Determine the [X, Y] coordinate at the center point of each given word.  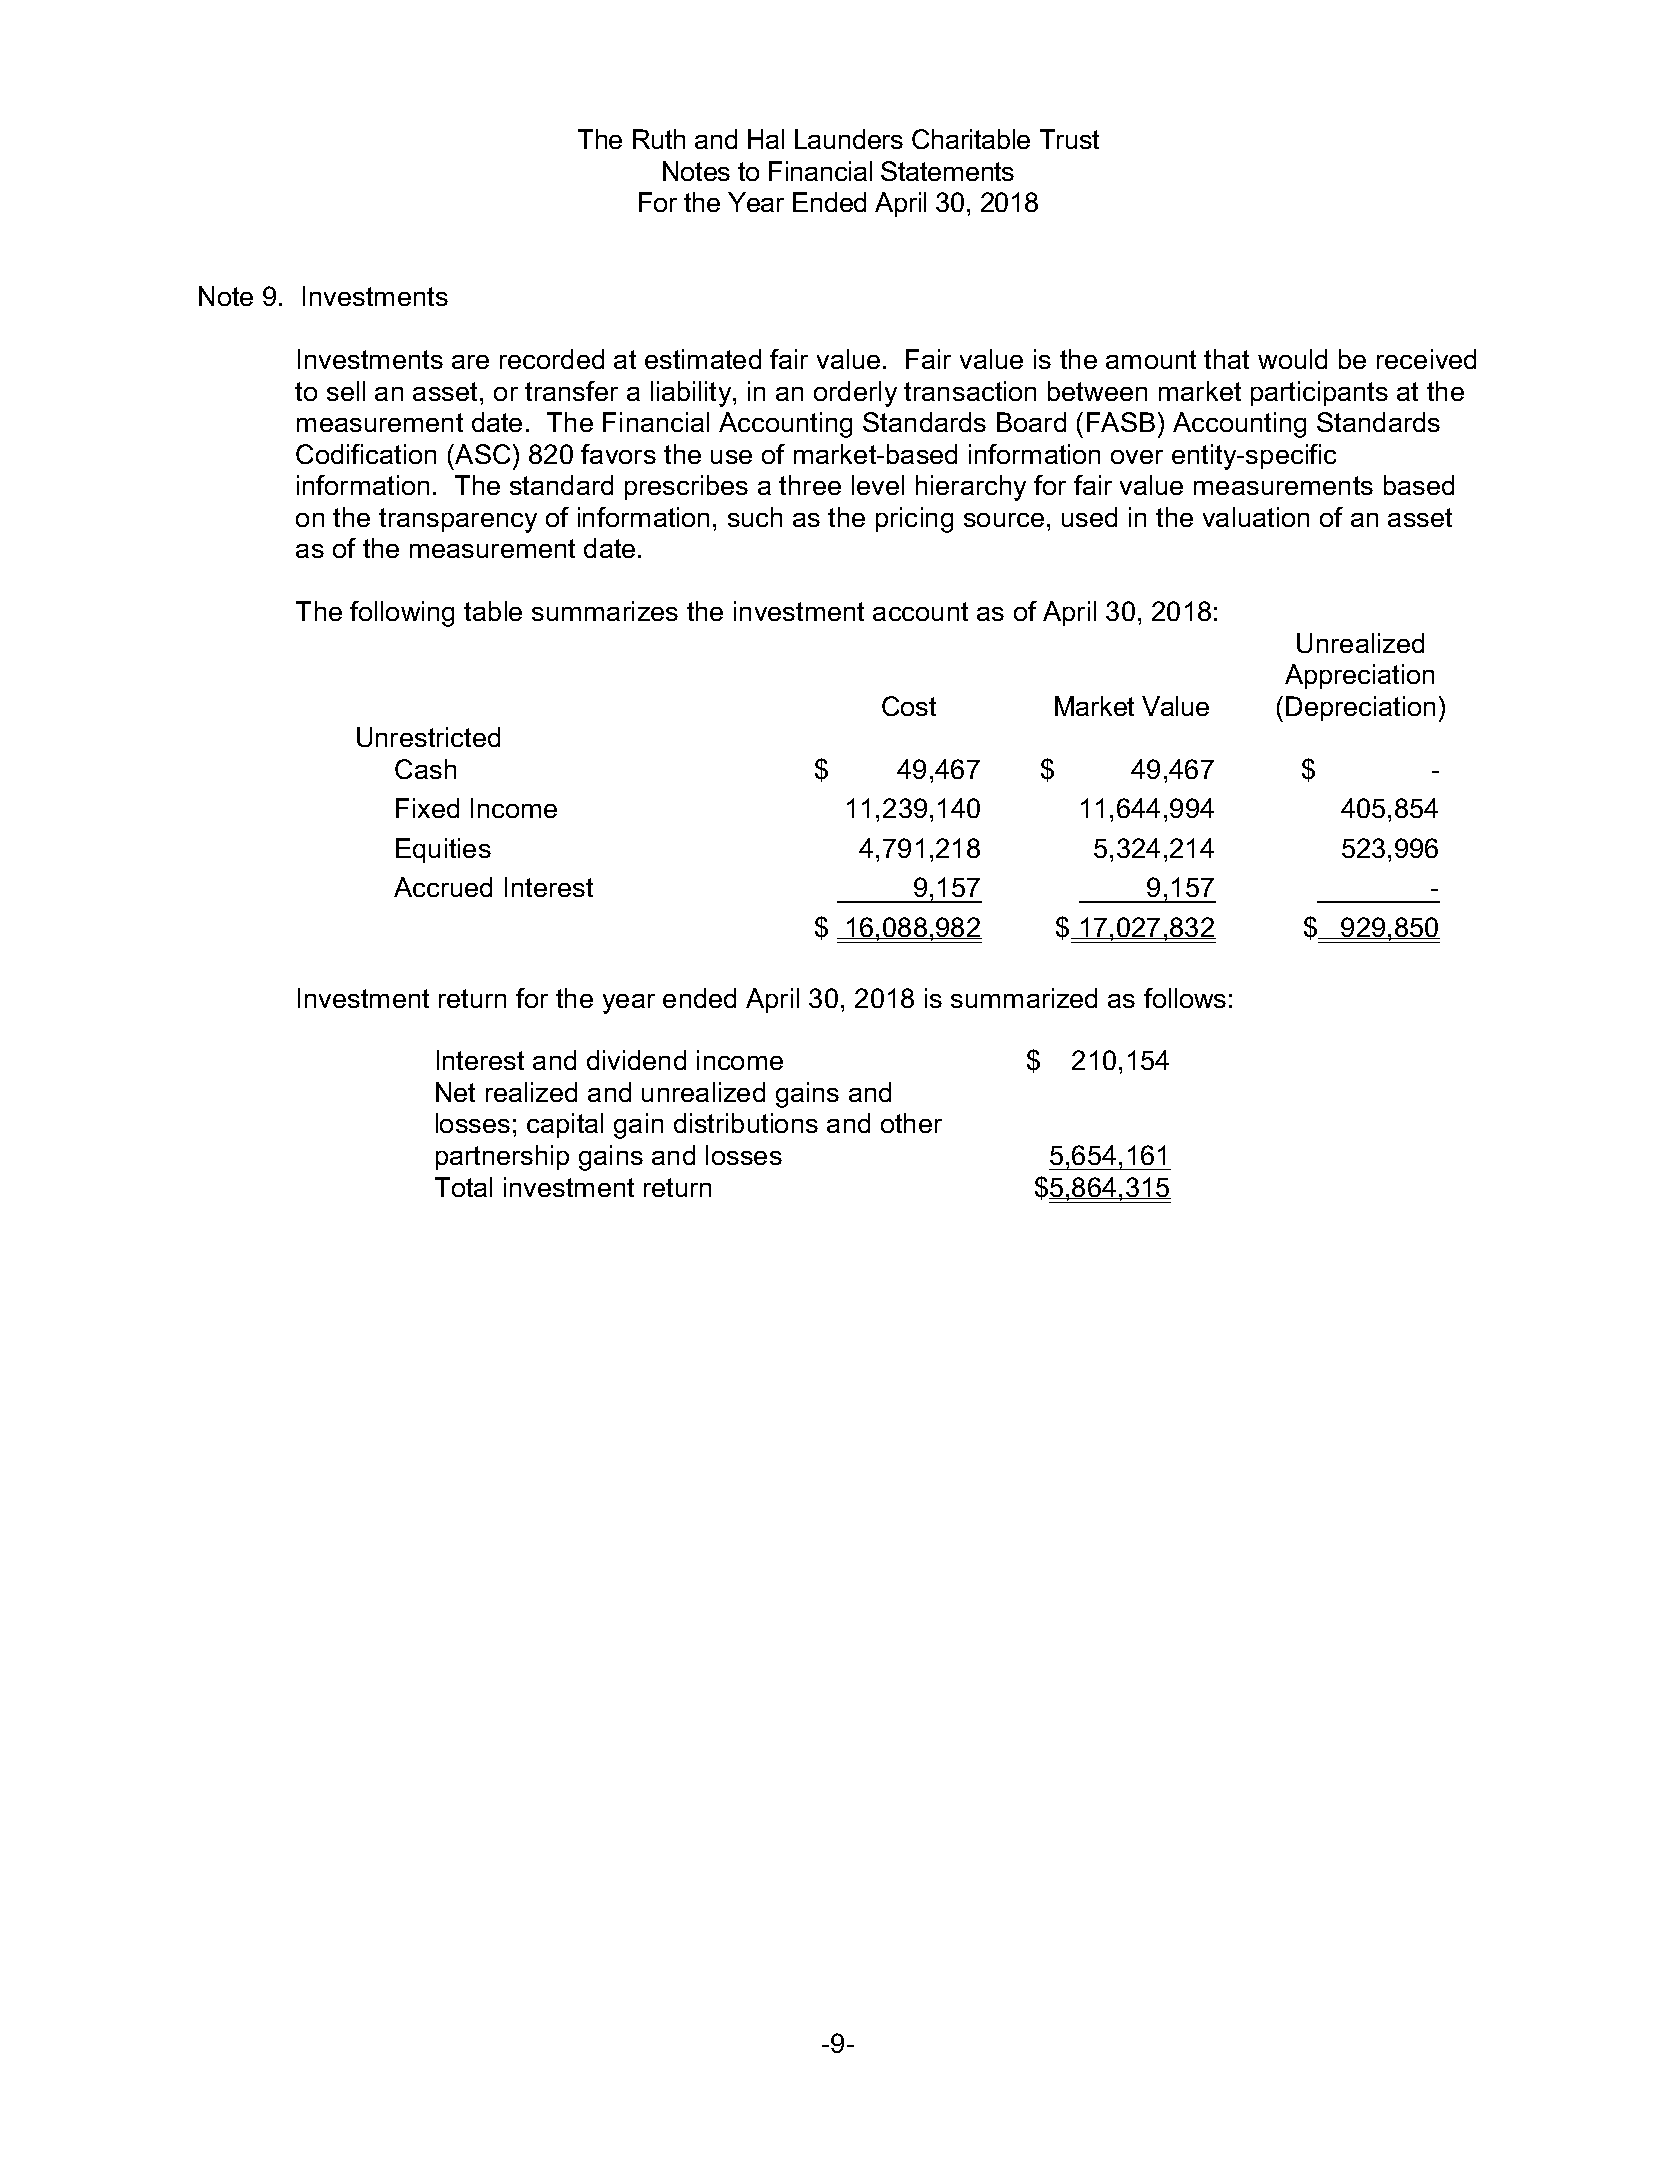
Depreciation [1360, 708]
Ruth [659, 139]
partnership [502, 1157]
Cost [909, 706]
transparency [458, 520]
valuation [1256, 517]
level [878, 485]
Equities [443, 850]
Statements [947, 171]
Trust [1069, 139]
